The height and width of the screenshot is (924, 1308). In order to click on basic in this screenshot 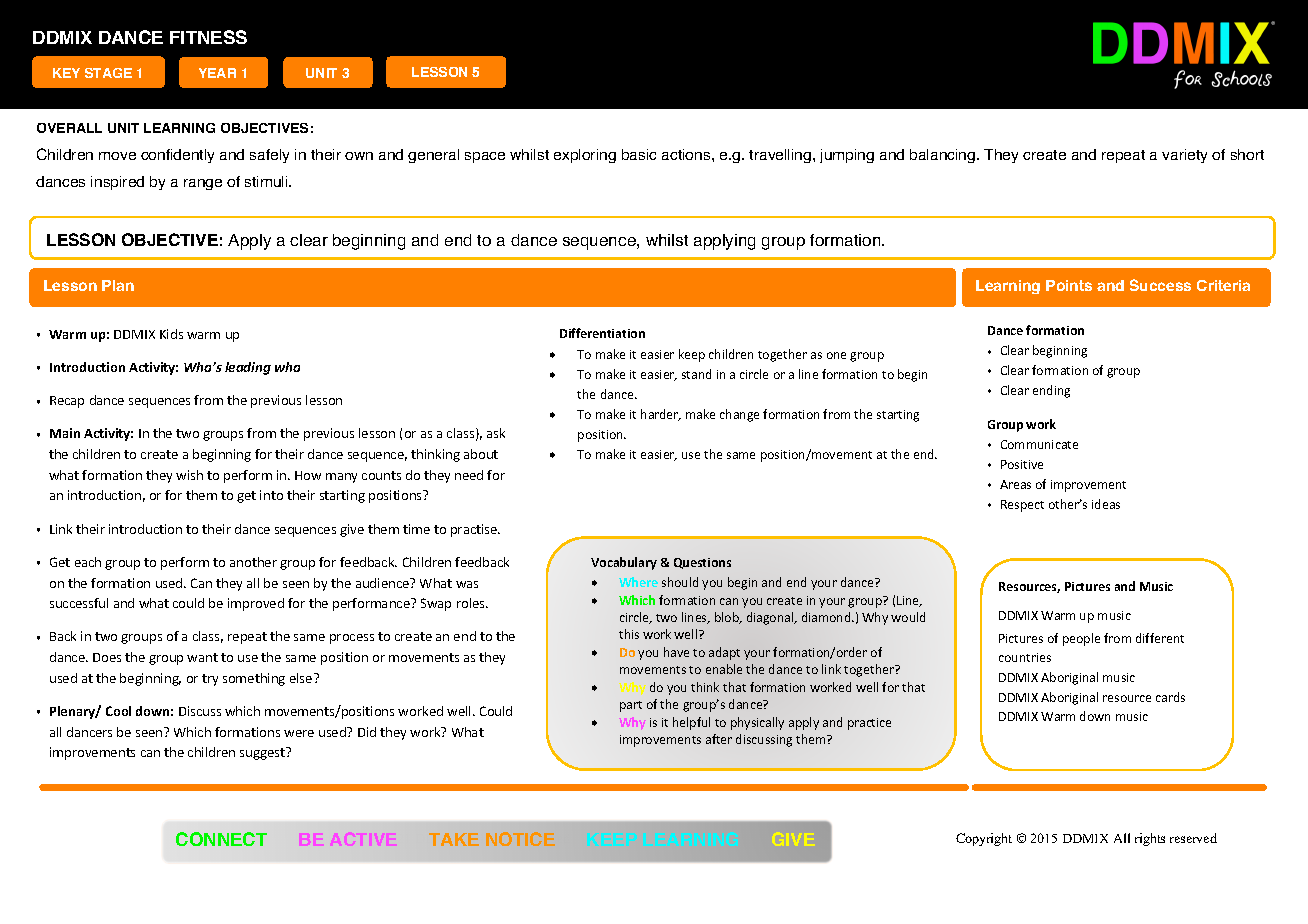, I will do `click(639, 154)`.
